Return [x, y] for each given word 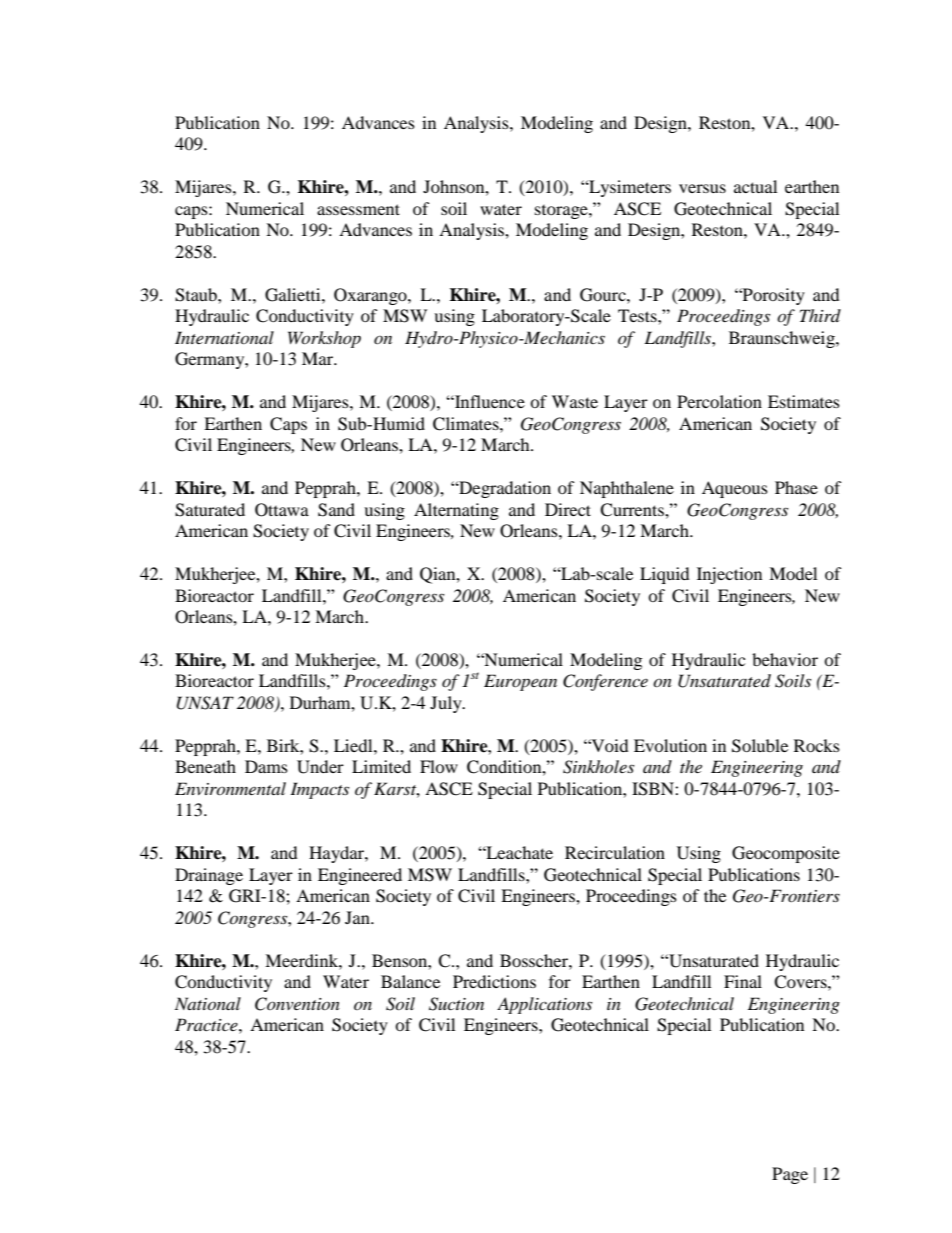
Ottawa [282, 510]
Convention [297, 1004]
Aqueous [735, 489]
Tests [638, 315]
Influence [489, 401]
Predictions [494, 981]
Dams [266, 766]
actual [755, 186]
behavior [785, 659]
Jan [358, 917]
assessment [358, 209]
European [520, 682]
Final [743, 981]
